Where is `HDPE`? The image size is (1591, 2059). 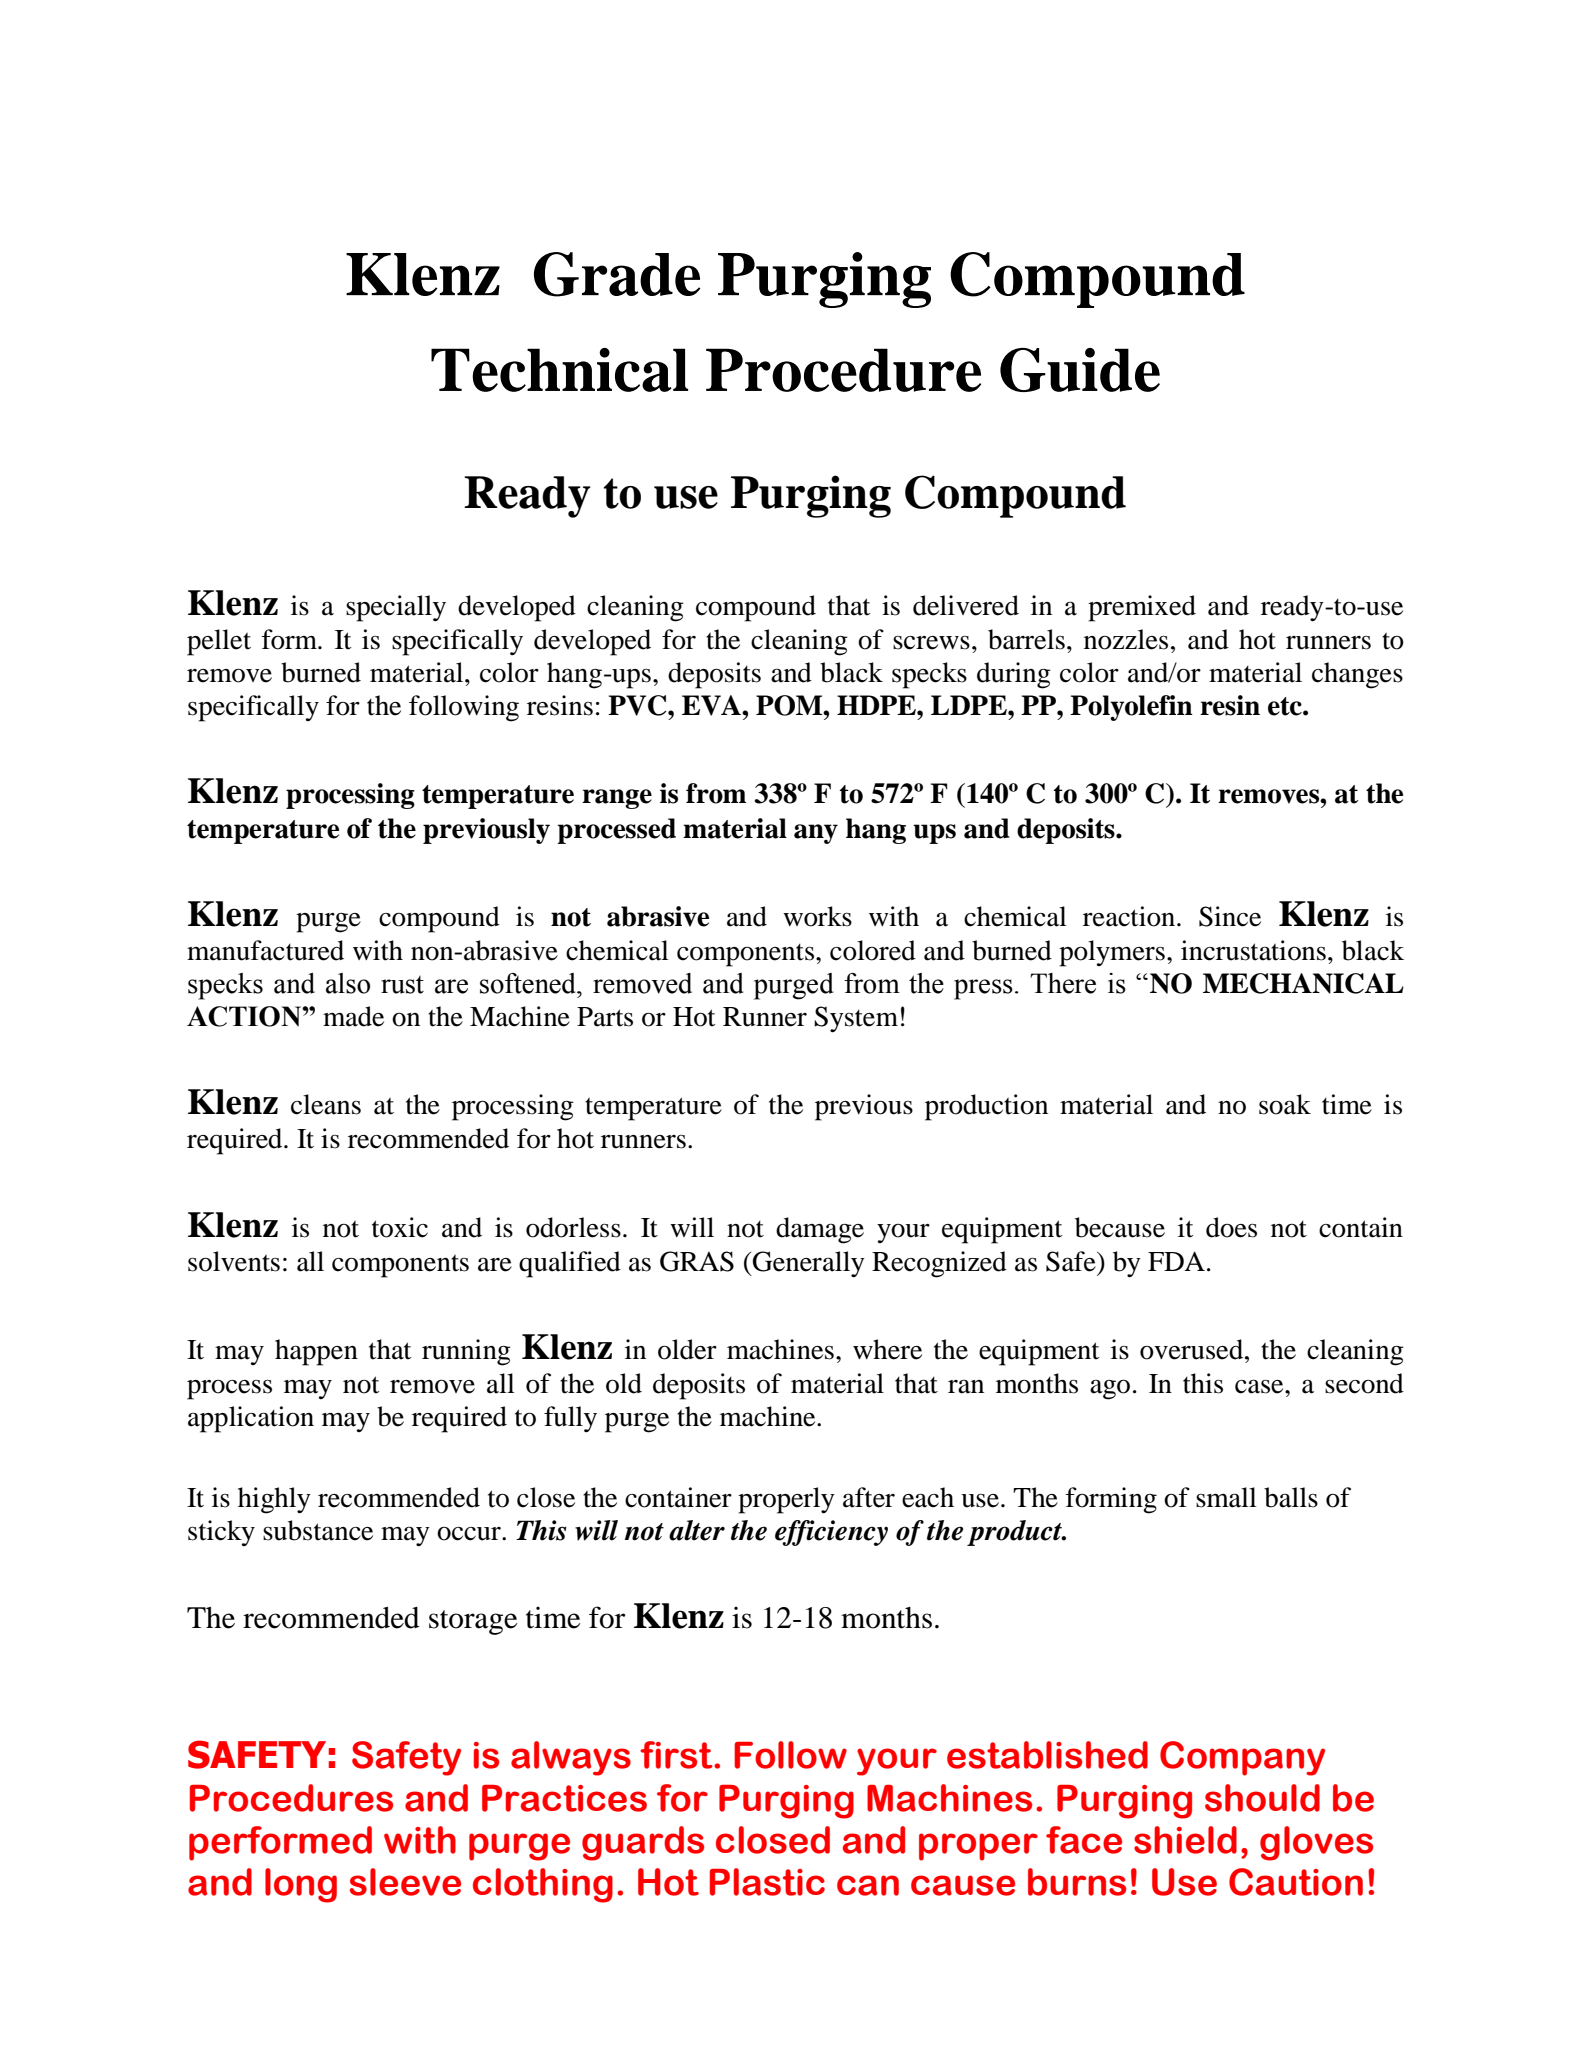
HDPE is located at coordinates (877, 705).
